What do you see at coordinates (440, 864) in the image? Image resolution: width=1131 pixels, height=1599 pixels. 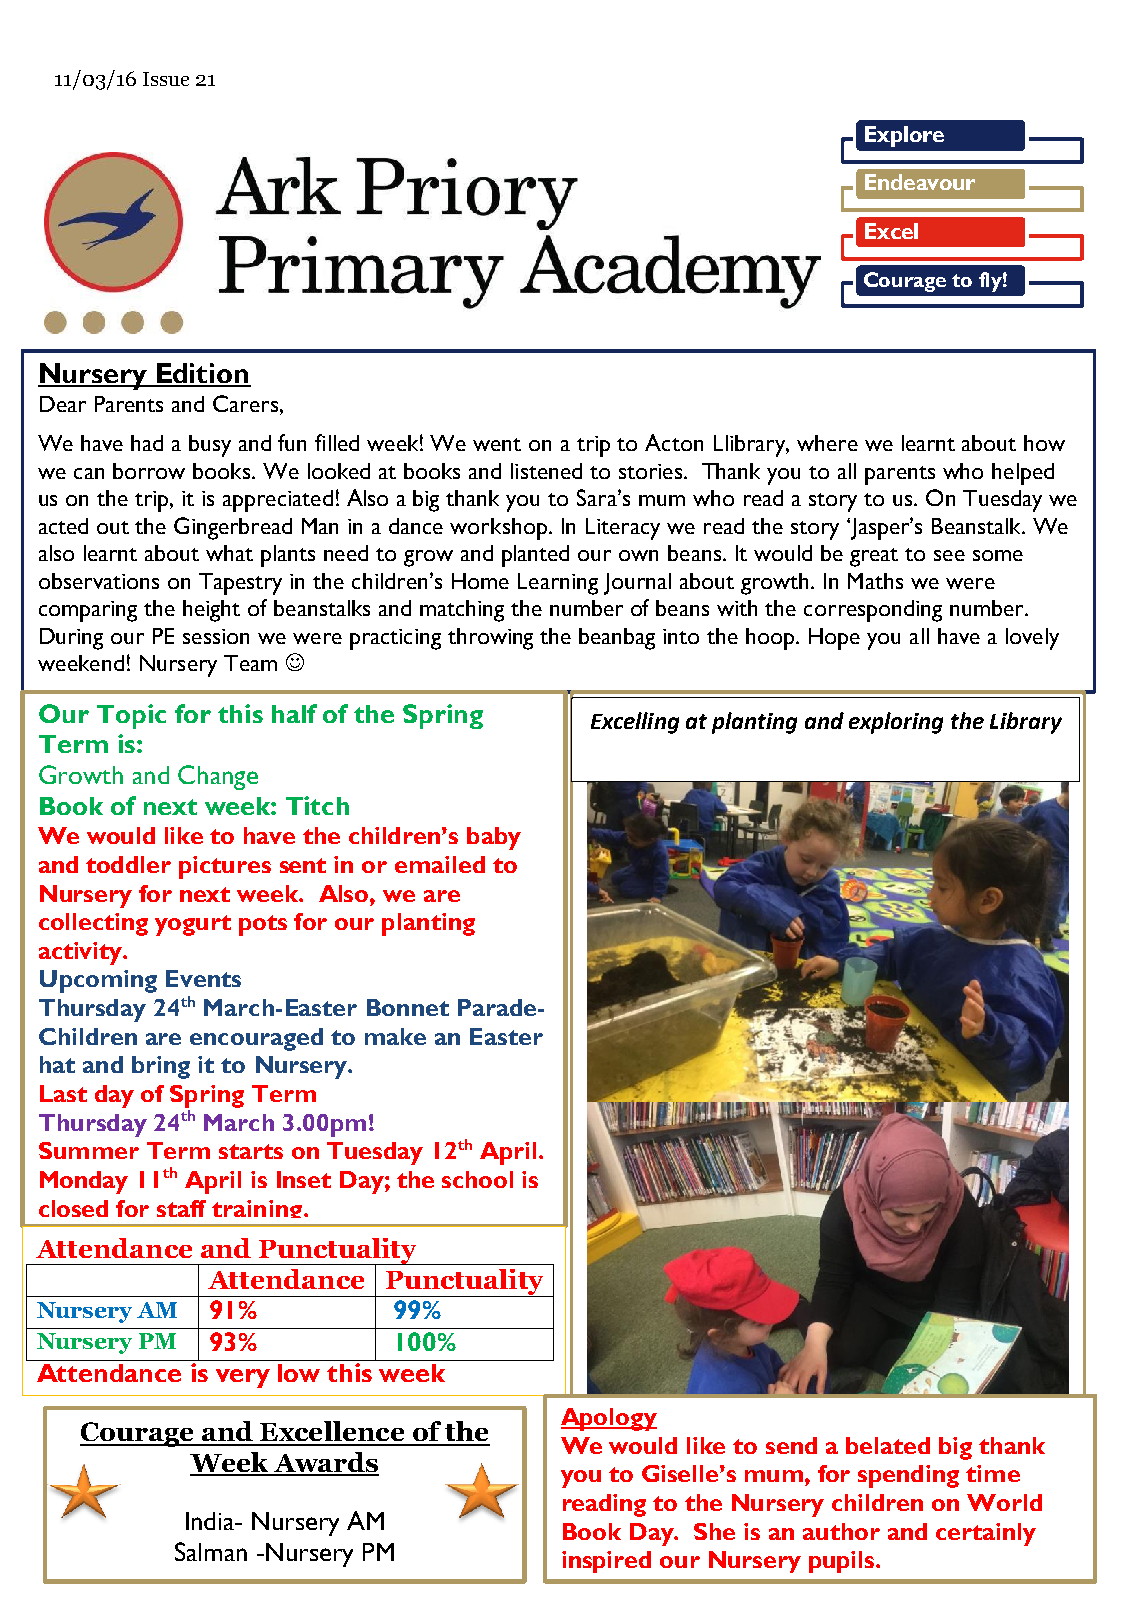 I see `emailed` at bounding box center [440, 864].
